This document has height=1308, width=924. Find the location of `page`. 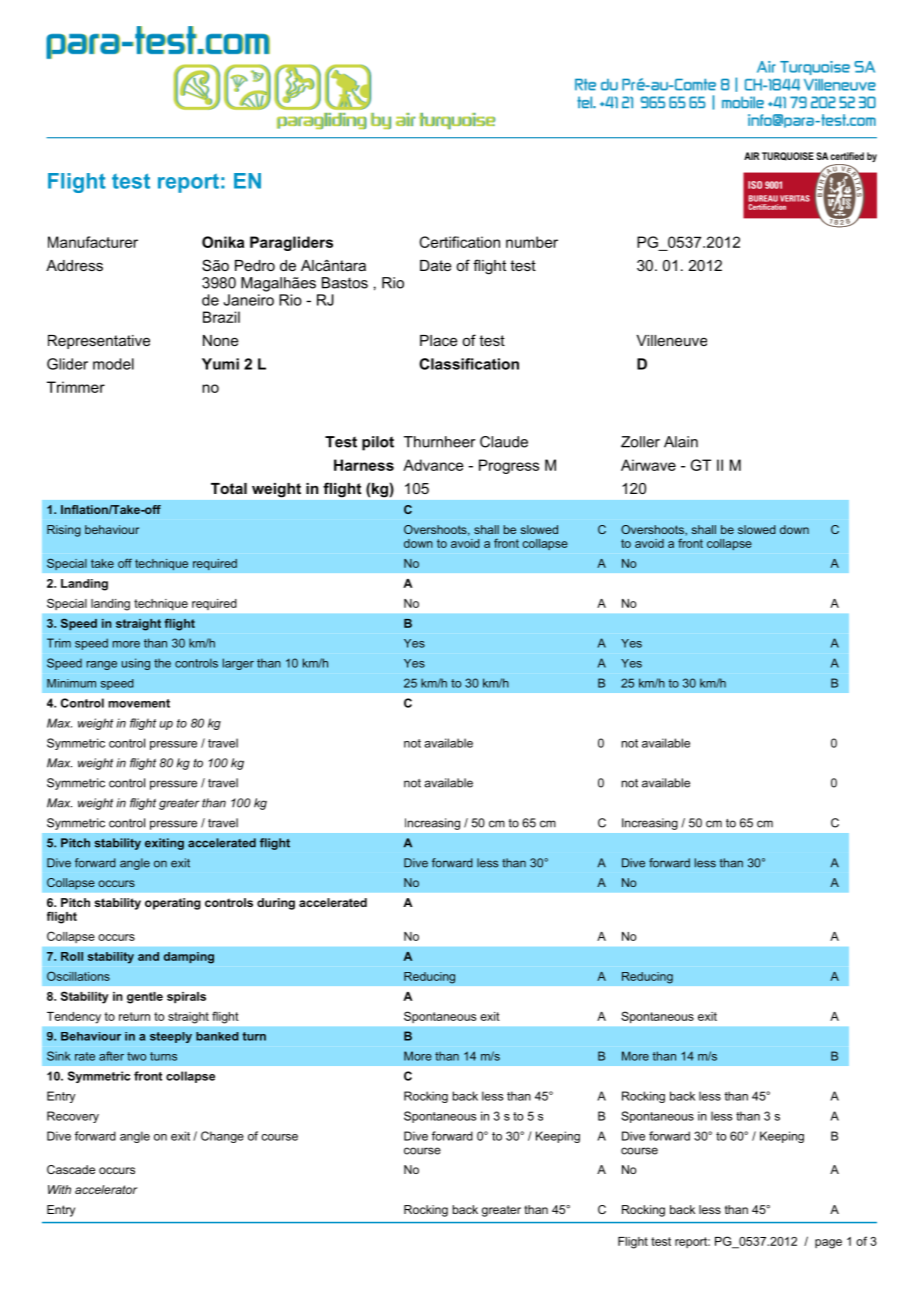

page is located at coordinates (828, 1244).
